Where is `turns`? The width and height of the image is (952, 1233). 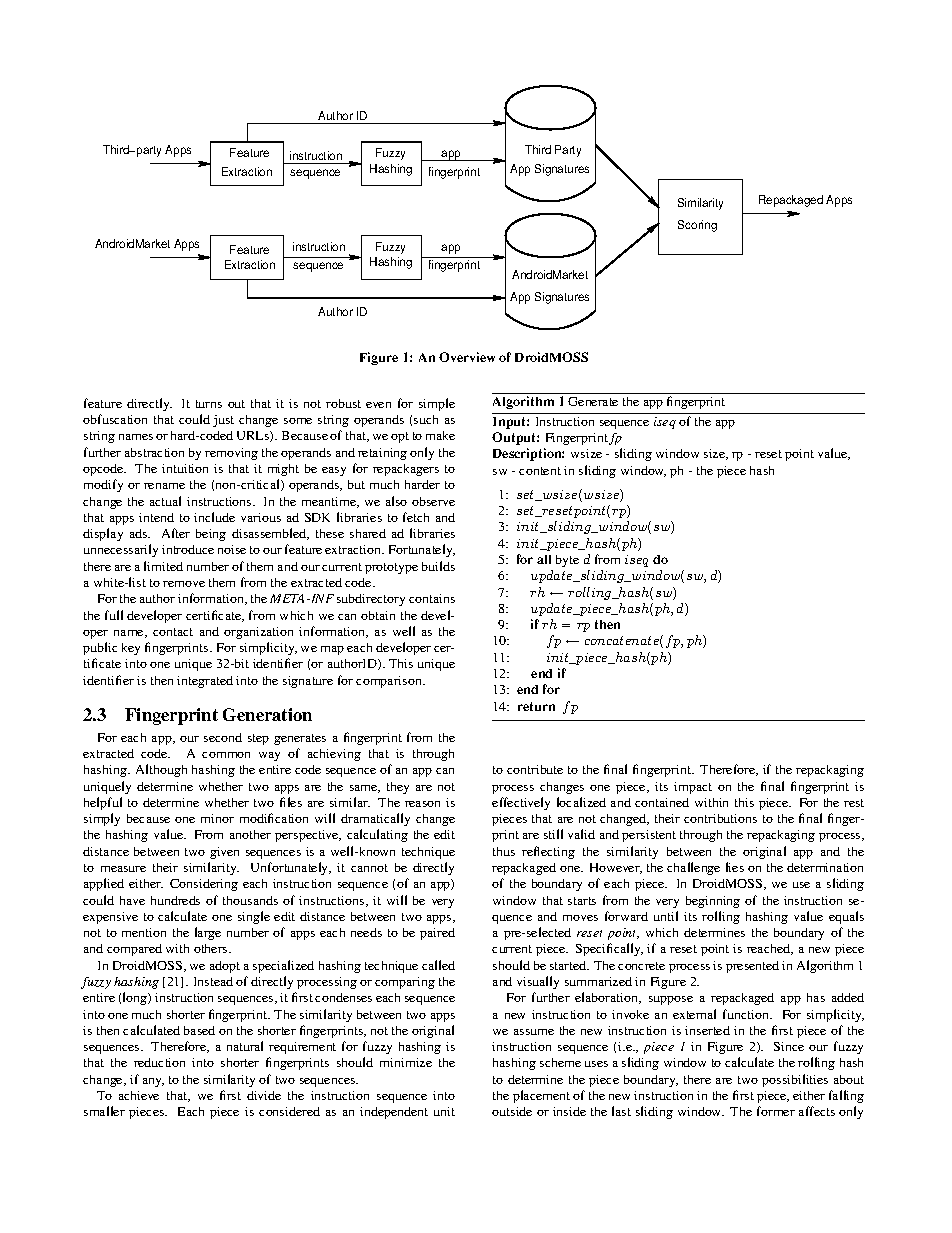 turns is located at coordinates (209, 404).
